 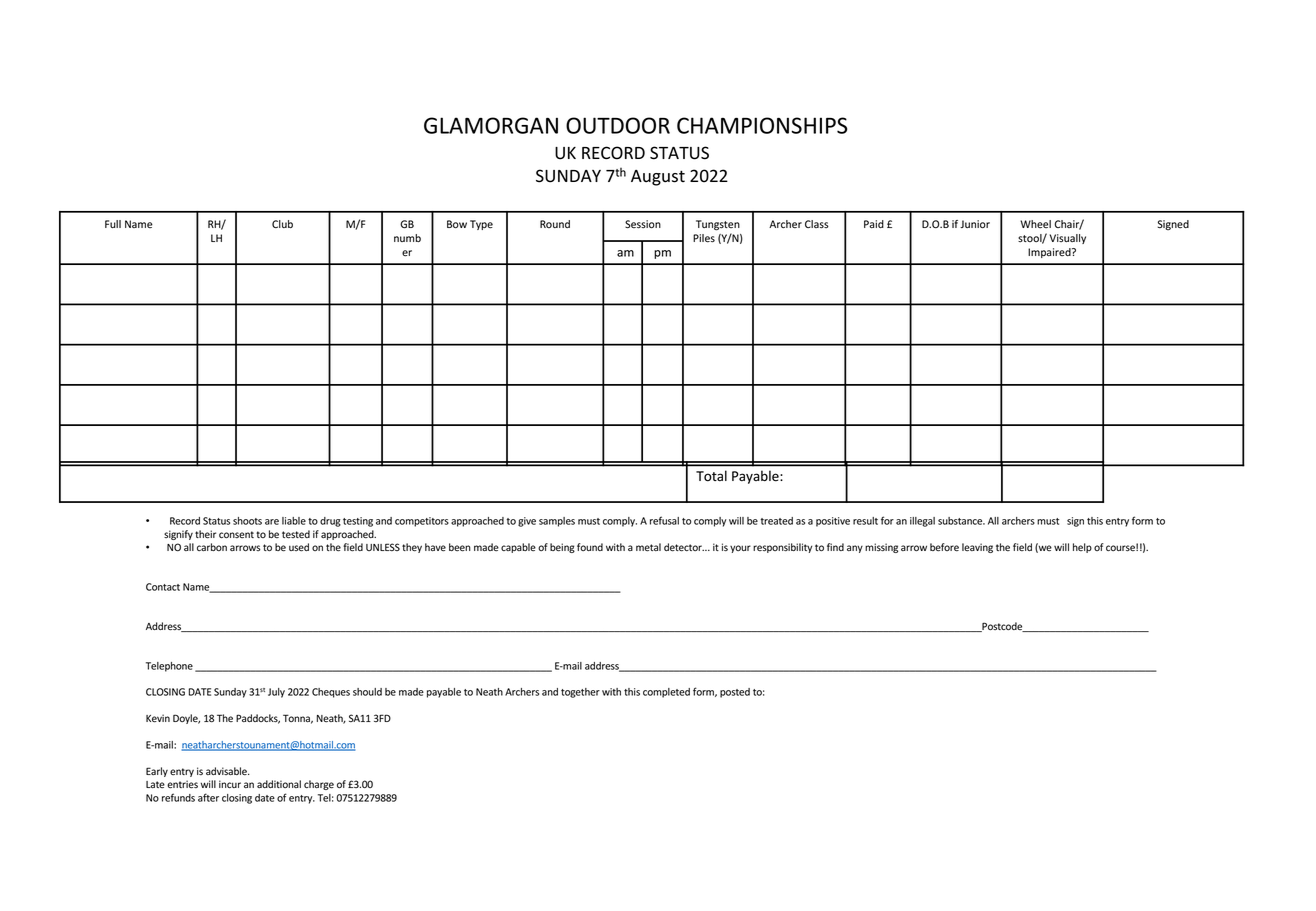 I want to click on consent, so click(x=236, y=535).
